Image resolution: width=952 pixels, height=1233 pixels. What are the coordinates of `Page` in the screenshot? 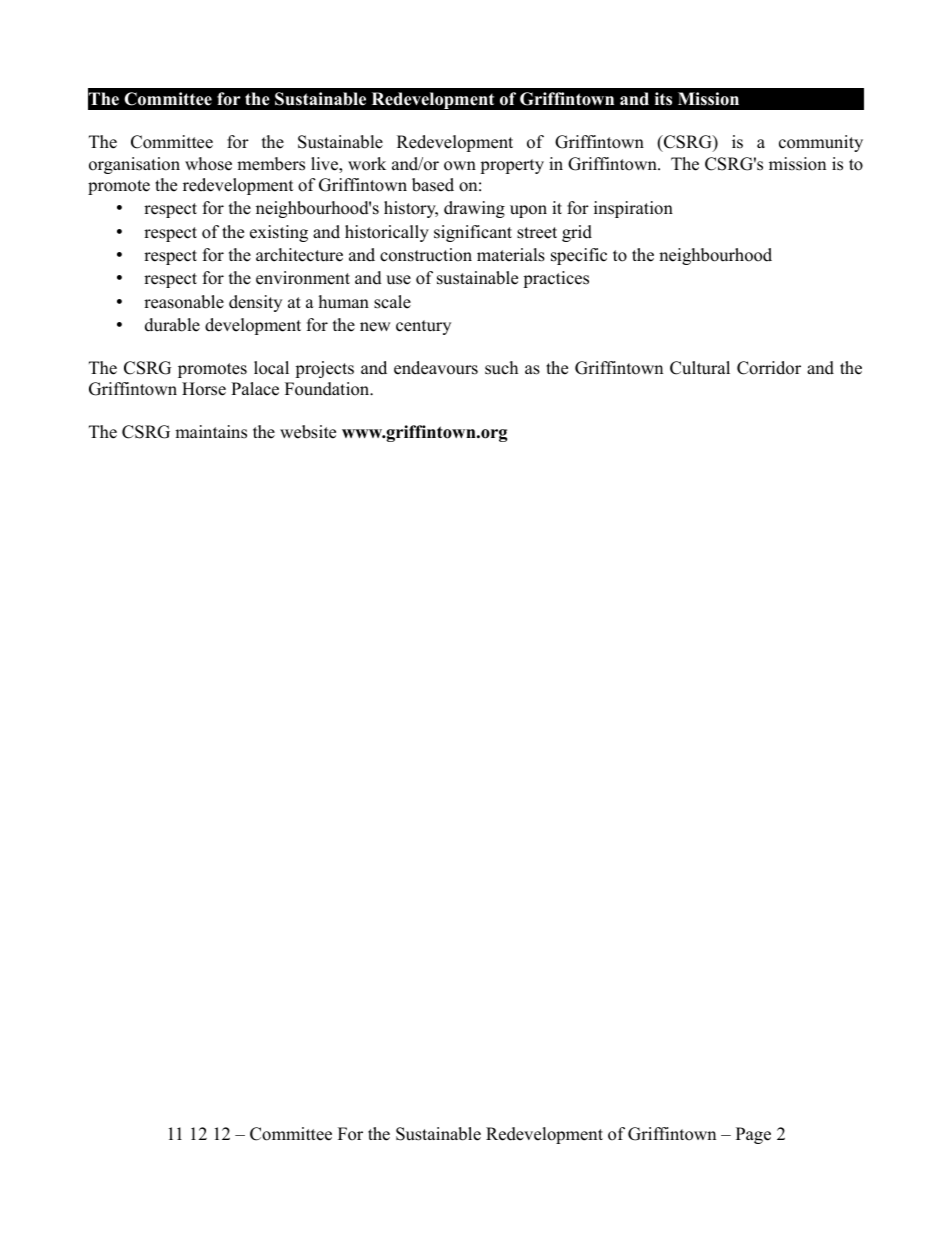 It's located at (753, 1135).
